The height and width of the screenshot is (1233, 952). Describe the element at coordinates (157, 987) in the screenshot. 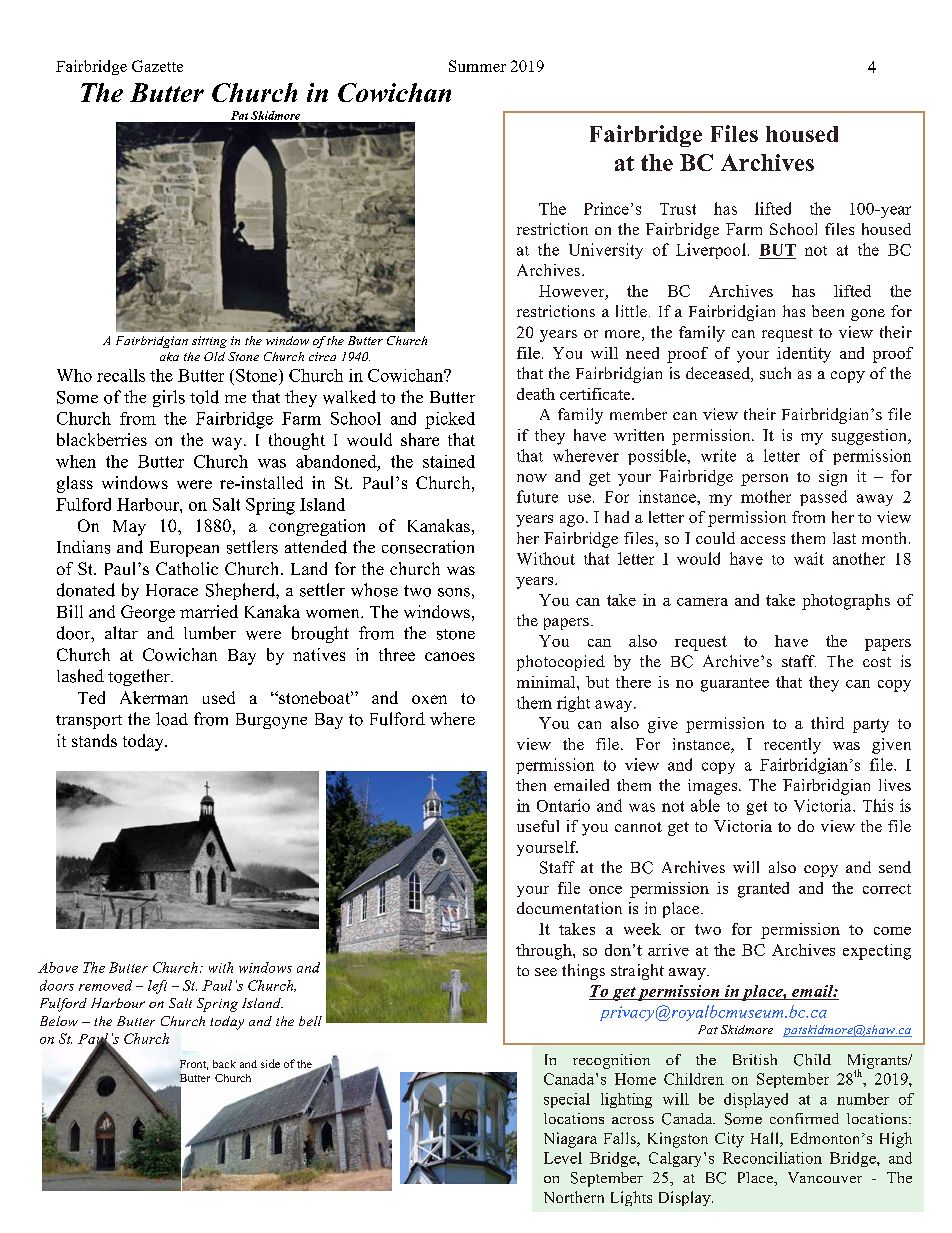

I see `left` at that location.
